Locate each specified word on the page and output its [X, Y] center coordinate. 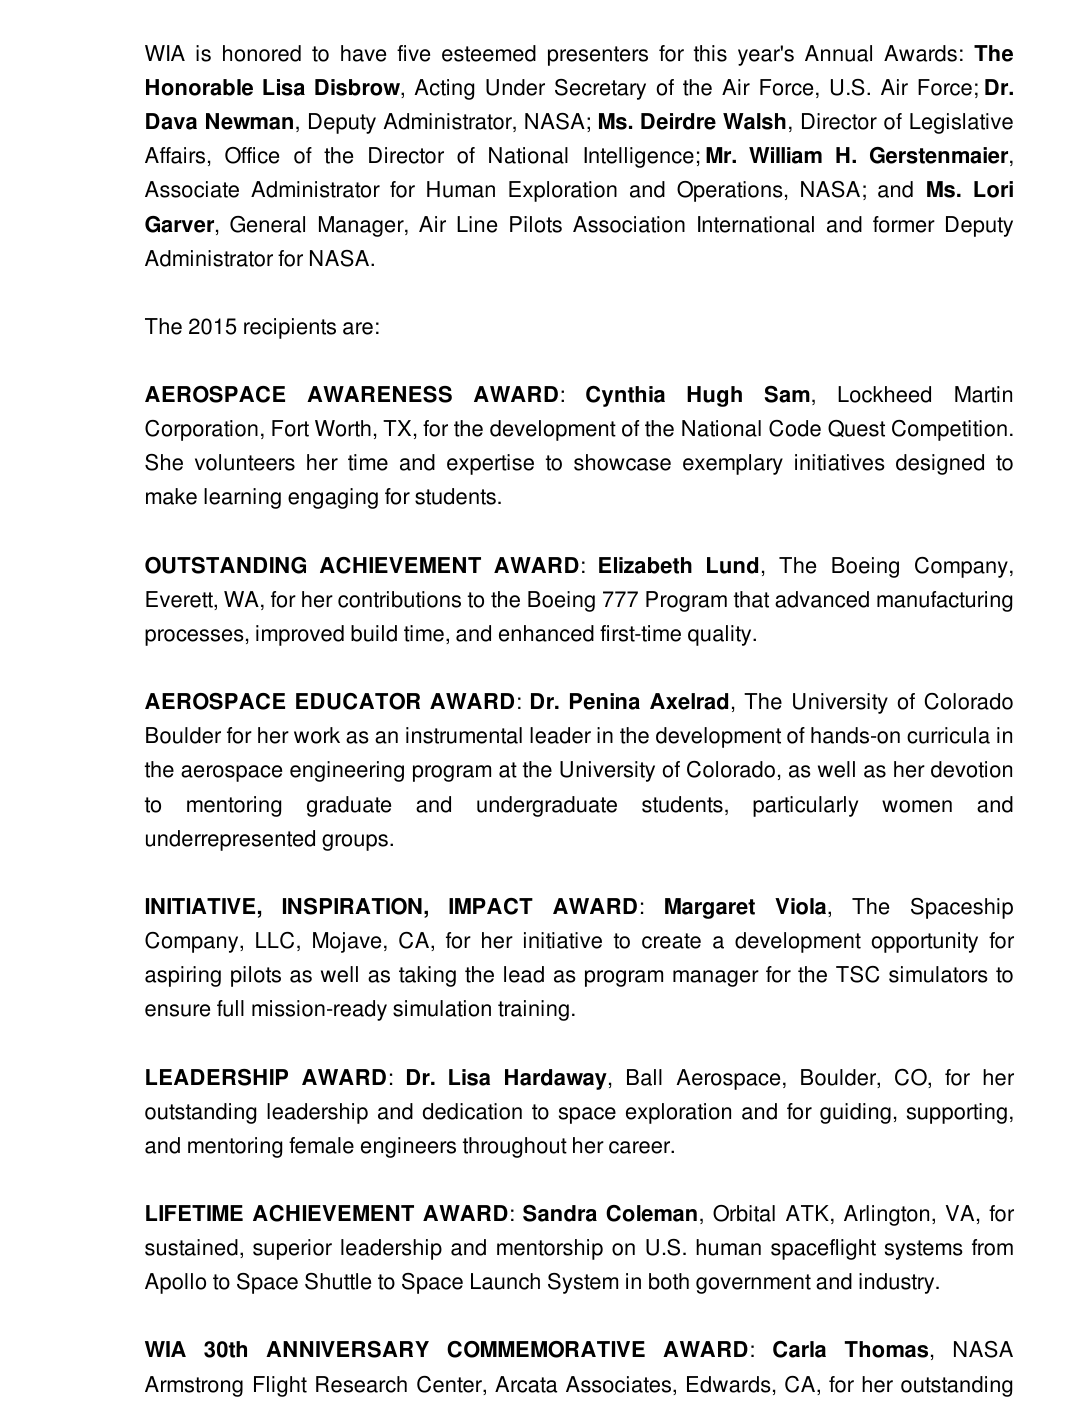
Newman [249, 121]
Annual [838, 53]
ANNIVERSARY [347, 1349]
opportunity [925, 942]
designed [940, 464]
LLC [275, 940]
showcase [622, 462]
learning [242, 498]
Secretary [600, 89]
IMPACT [491, 906]
